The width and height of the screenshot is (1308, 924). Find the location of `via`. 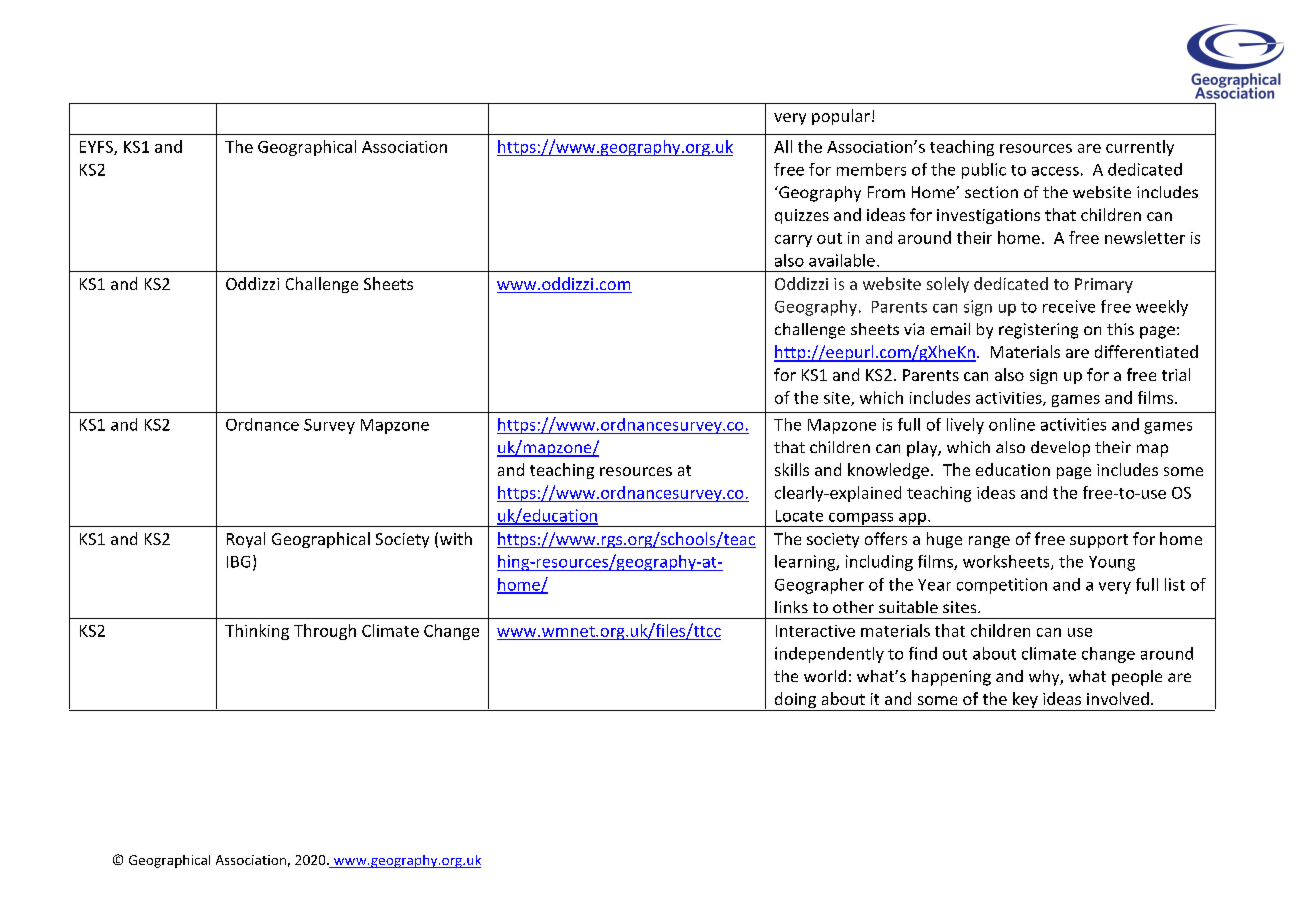

via is located at coordinates (914, 329).
